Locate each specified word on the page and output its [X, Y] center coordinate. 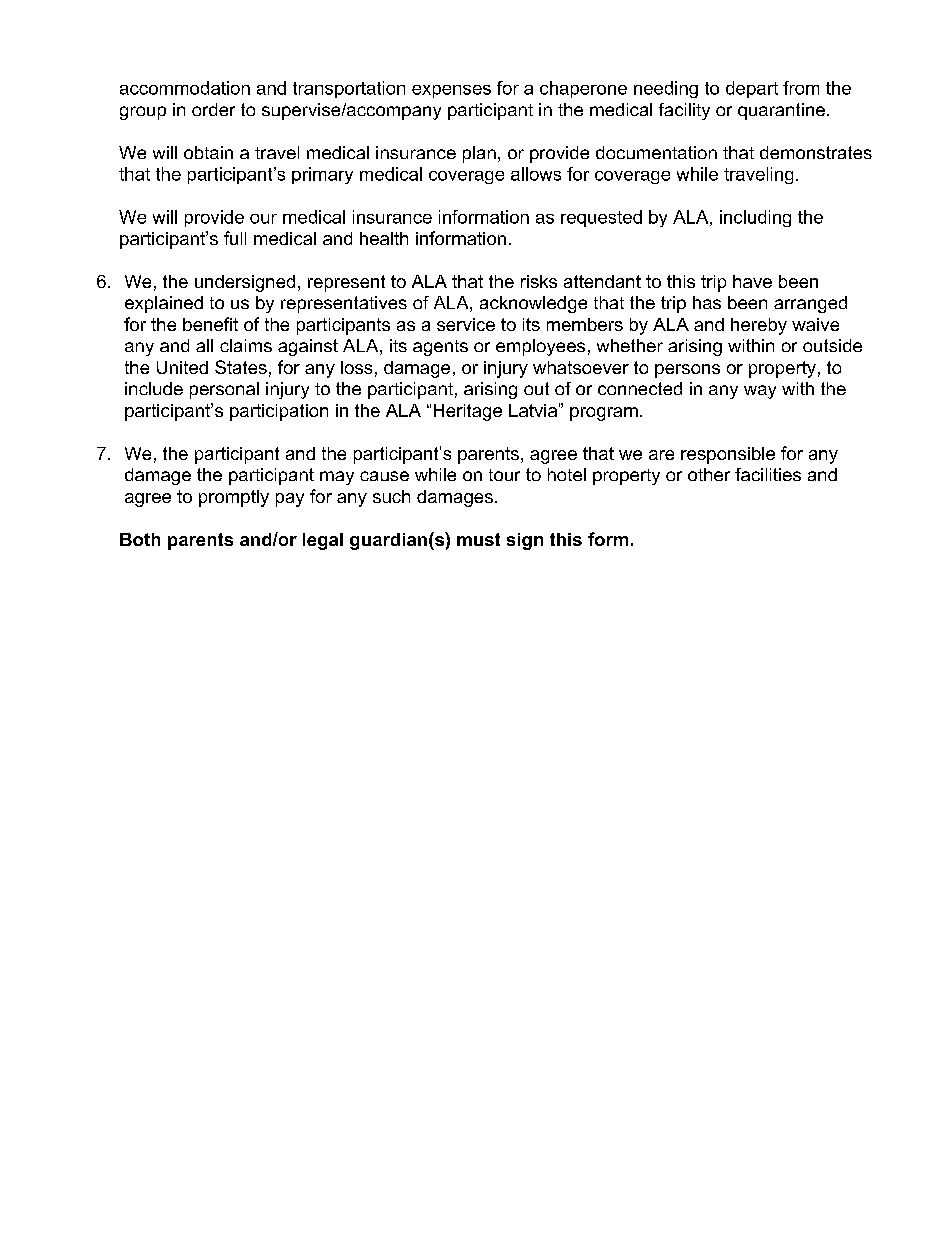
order [213, 109]
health [384, 238]
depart [752, 89]
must [478, 539]
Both [140, 539]
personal [224, 390]
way [760, 392]
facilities [768, 474]
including [755, 218]
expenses [451, 91]
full [235, 238]
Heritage [468, 412]
